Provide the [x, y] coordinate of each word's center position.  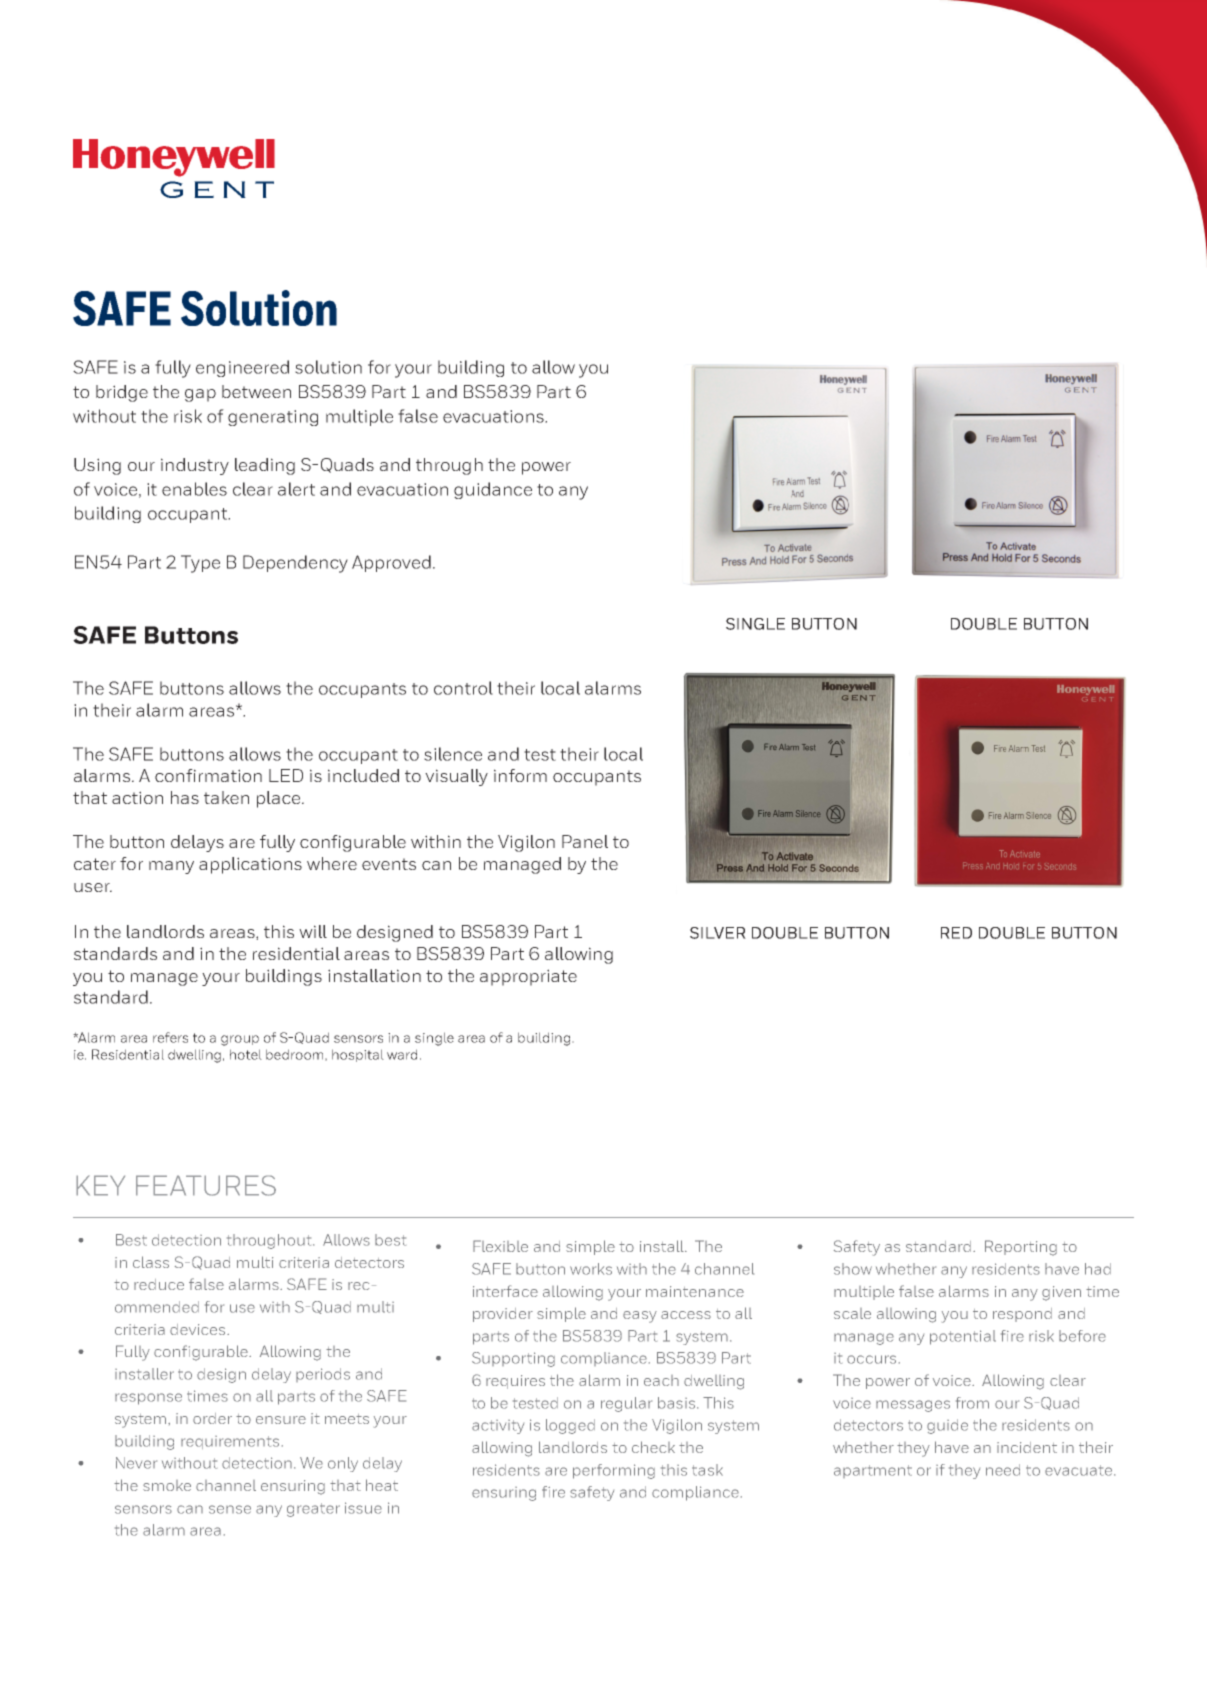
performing [614, 1471]
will [313, 931]
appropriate [528, 977]
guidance [493, 490]
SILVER [718, 933]
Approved [391, 563]
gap [200, 395]
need [1003, 1470]
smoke [167, 1485]
